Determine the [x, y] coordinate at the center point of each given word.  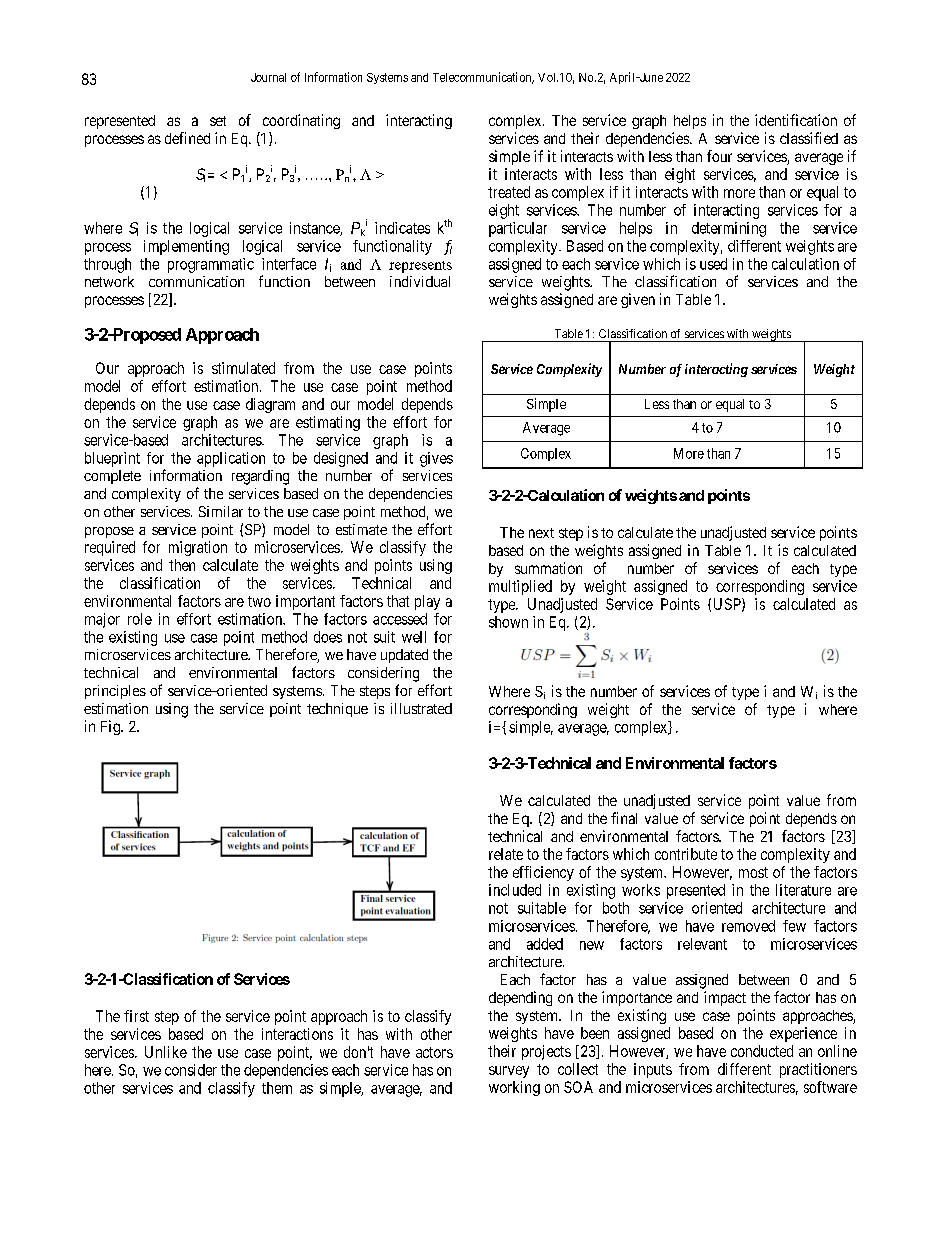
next [541, 533]
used [713, 264]
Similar [221, 511]
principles [115, 692]
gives [436, 459]
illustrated [421, 708]
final [624, 818]
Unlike [166, 1052]
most [753, 872]
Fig [111, 727]
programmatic [211, 265]
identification [796, 120]
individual [420, 281]
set [218, 121]
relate [506, 854]
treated [509, 192]
